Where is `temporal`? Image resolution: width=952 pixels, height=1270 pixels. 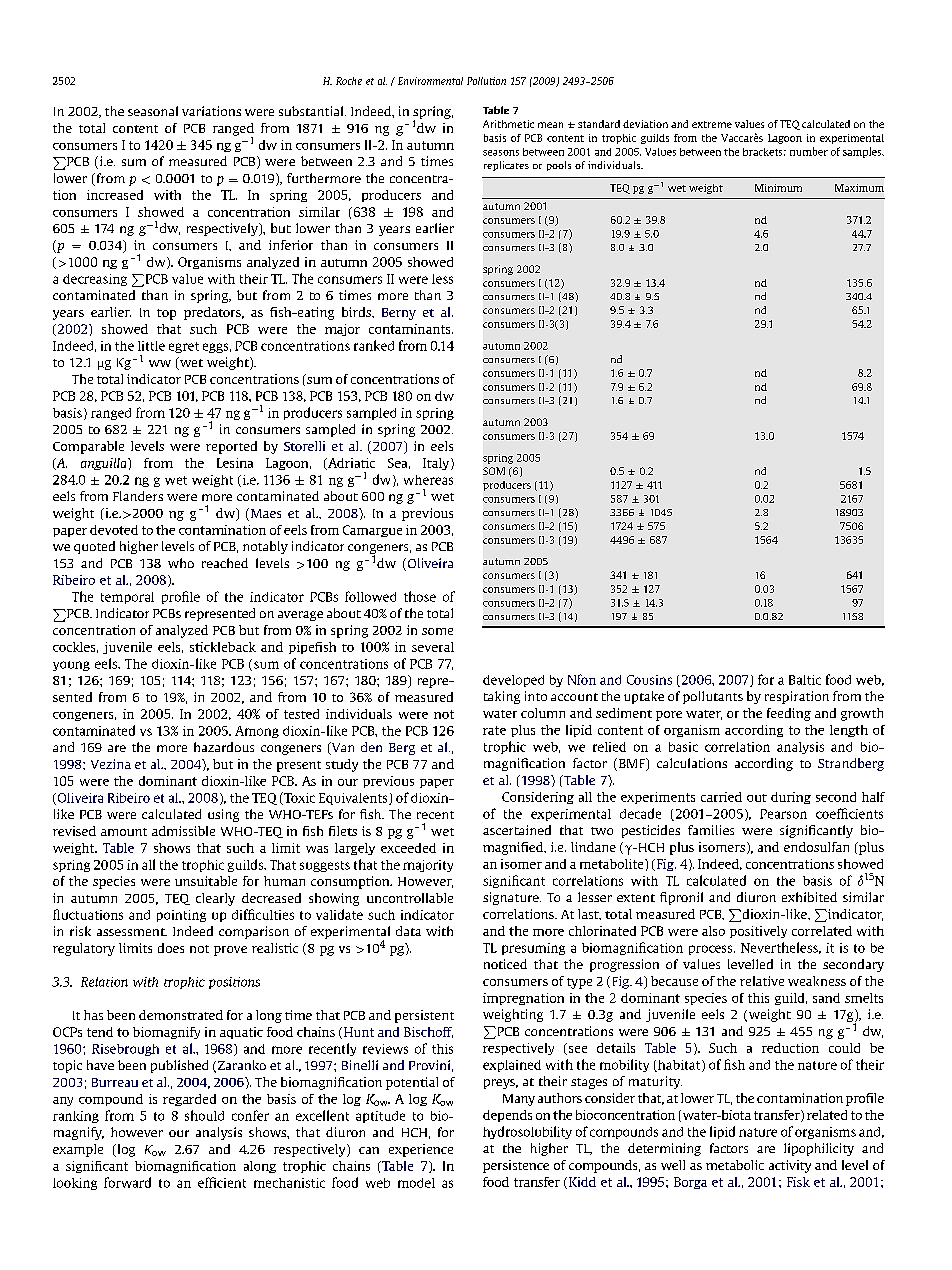
temporal is located at coordinates (127, 598).
